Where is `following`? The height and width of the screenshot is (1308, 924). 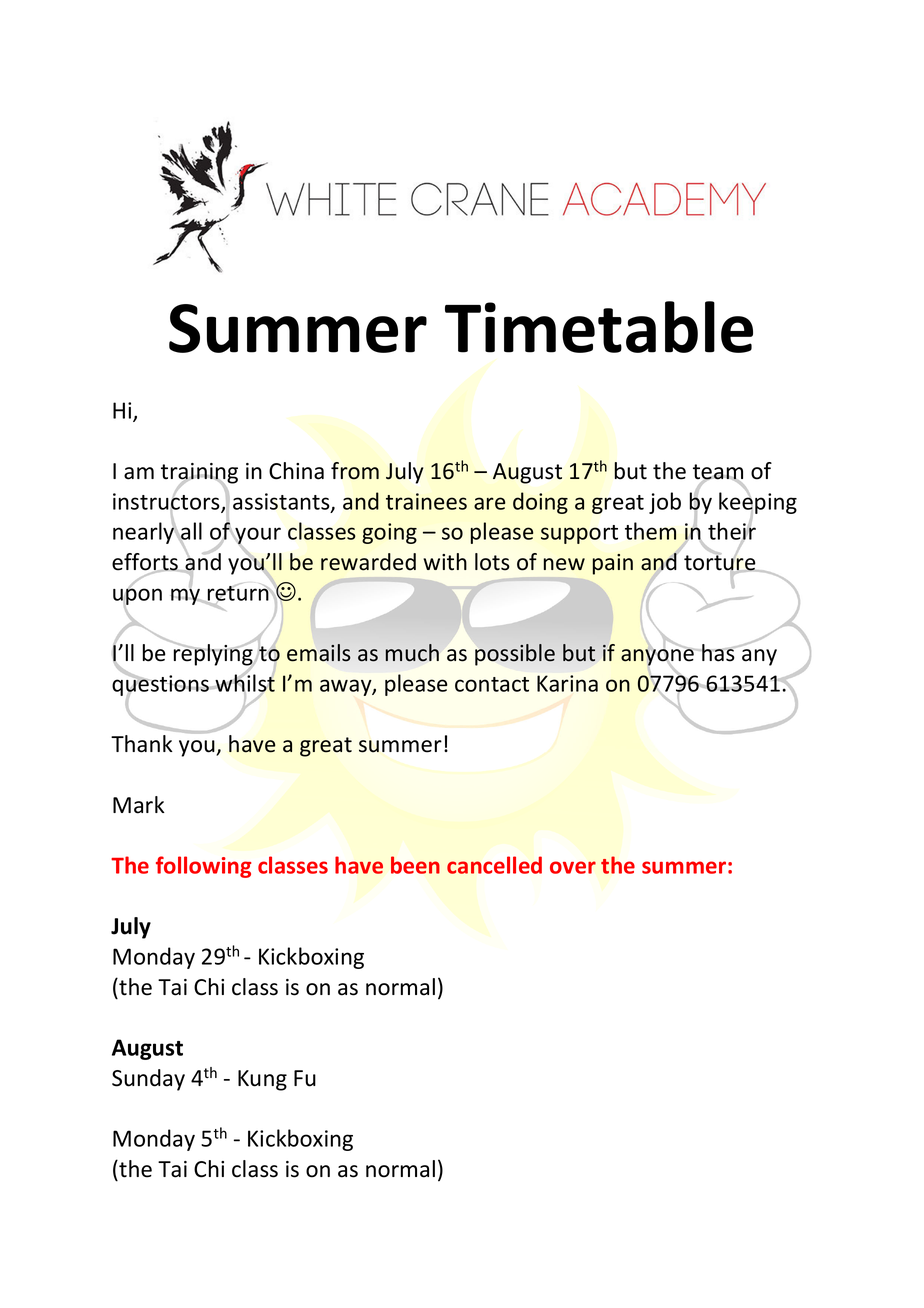 following is located at coordinates (203, 867).
